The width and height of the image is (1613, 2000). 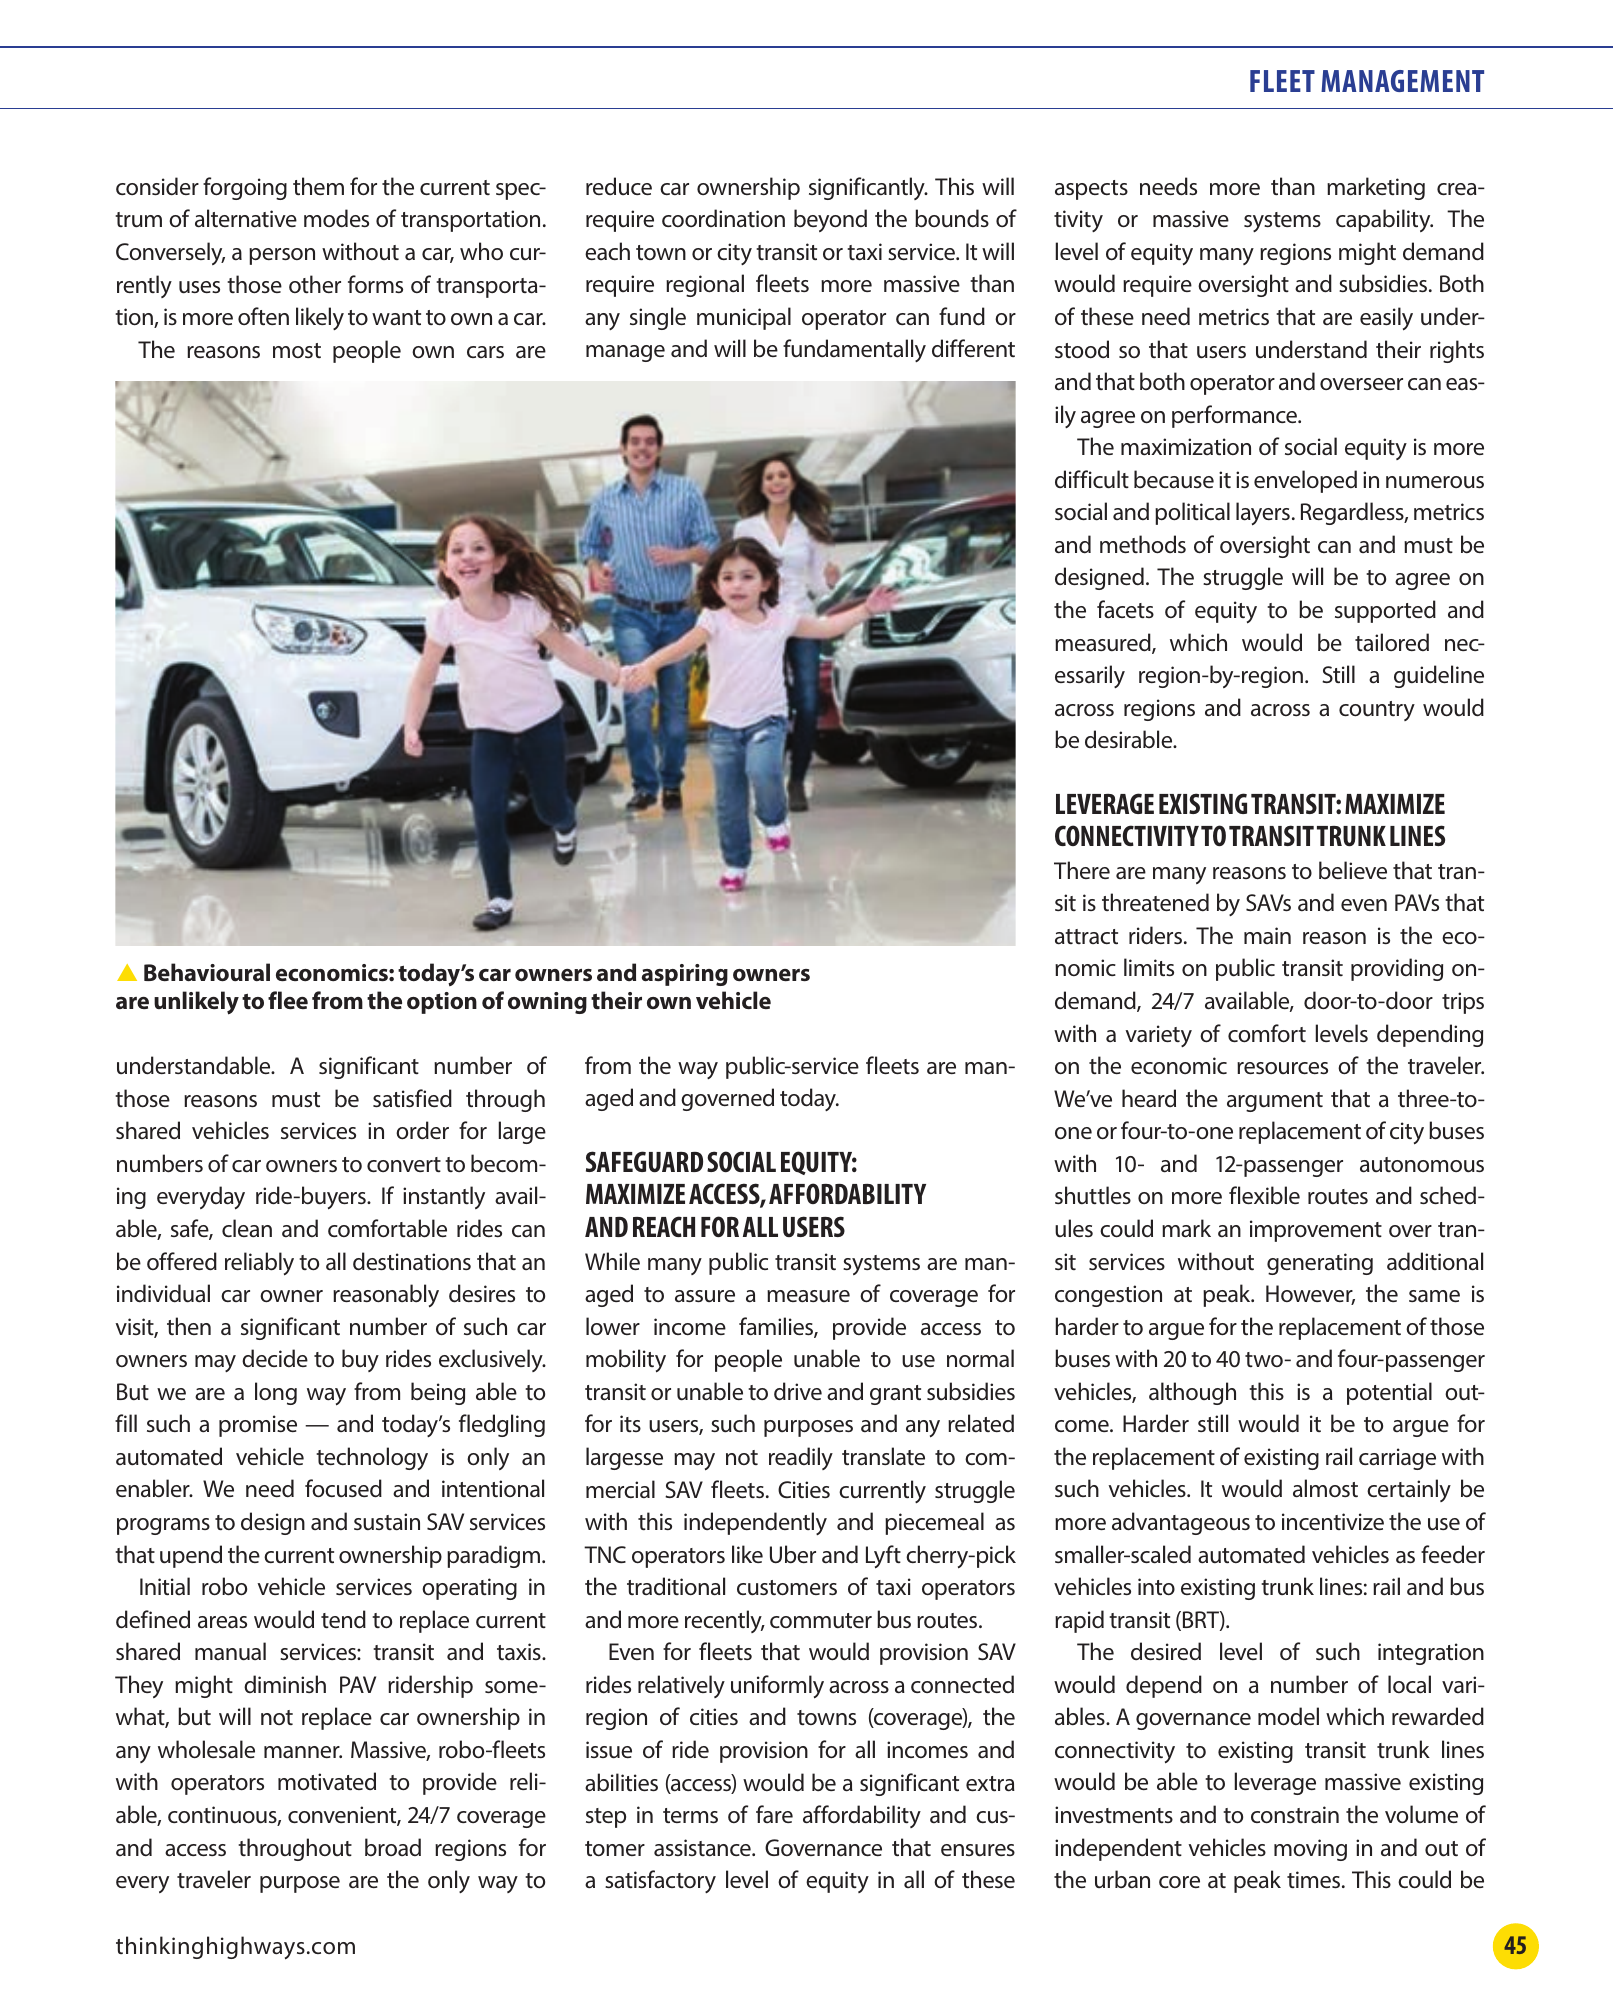 I want to click on decide, so click(x=275, y=1358).
